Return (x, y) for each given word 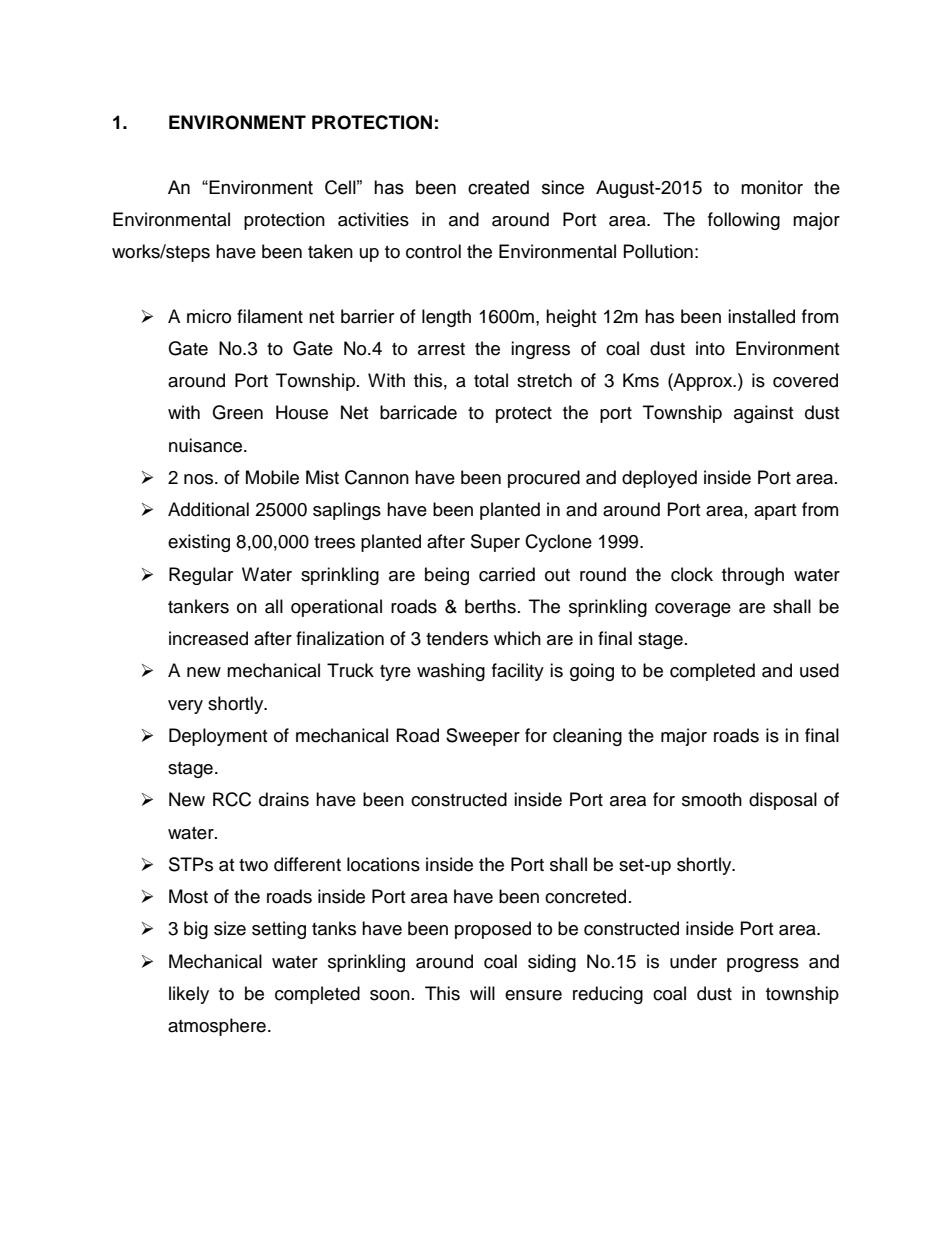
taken (330, 251)
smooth (712, 799)
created (498, 187)
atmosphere (217, 1027)
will (482, 993)
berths (490, 606)
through (753, 576)
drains (284, 799)
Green (237, 412)
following (744, 221)
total (491, 380)
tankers (198, 606)
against (763, 414)
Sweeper (483, 737)
